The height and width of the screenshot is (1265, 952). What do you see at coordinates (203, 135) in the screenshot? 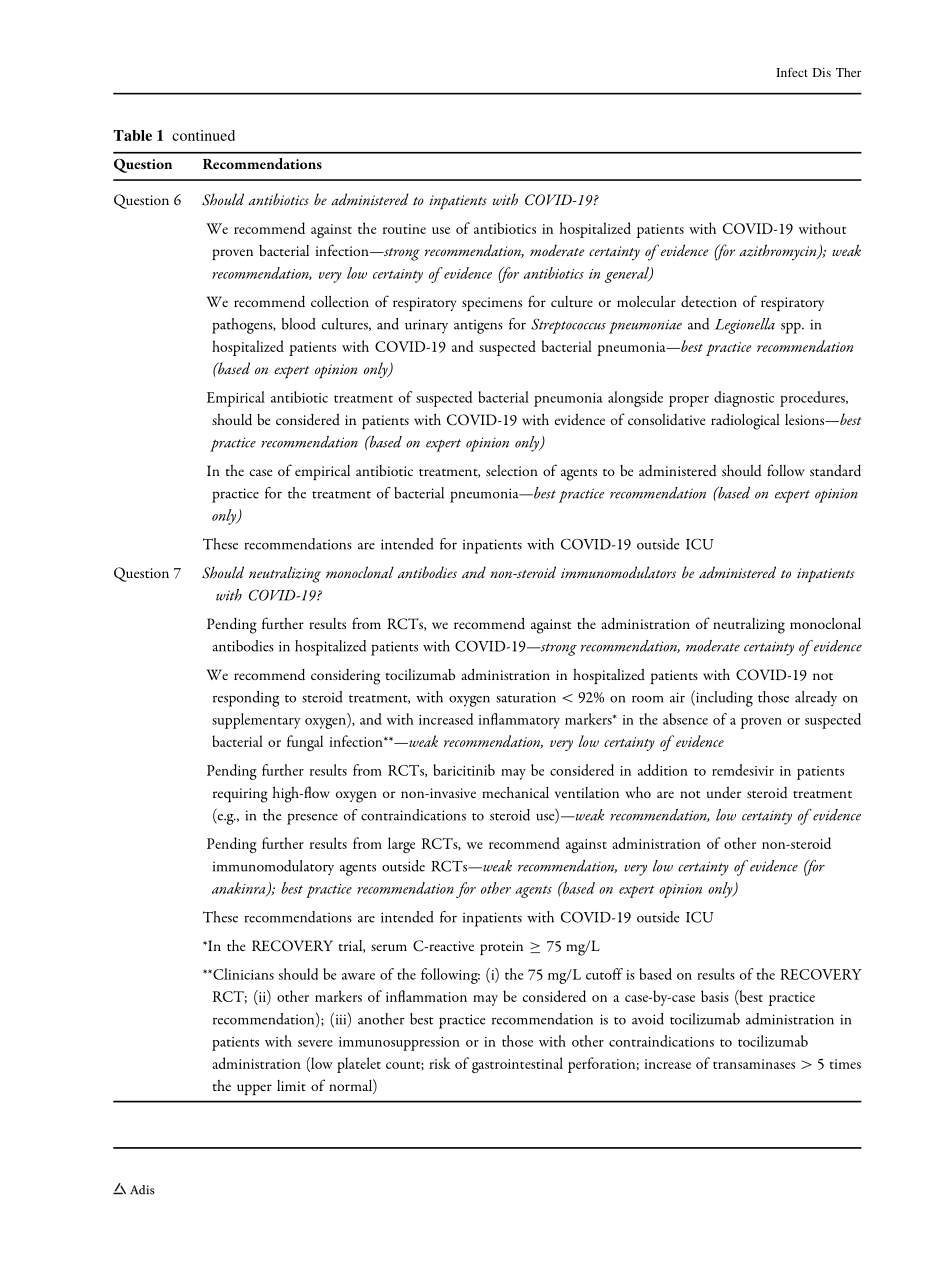
I see `continued` at bounding box center [203, 135].
